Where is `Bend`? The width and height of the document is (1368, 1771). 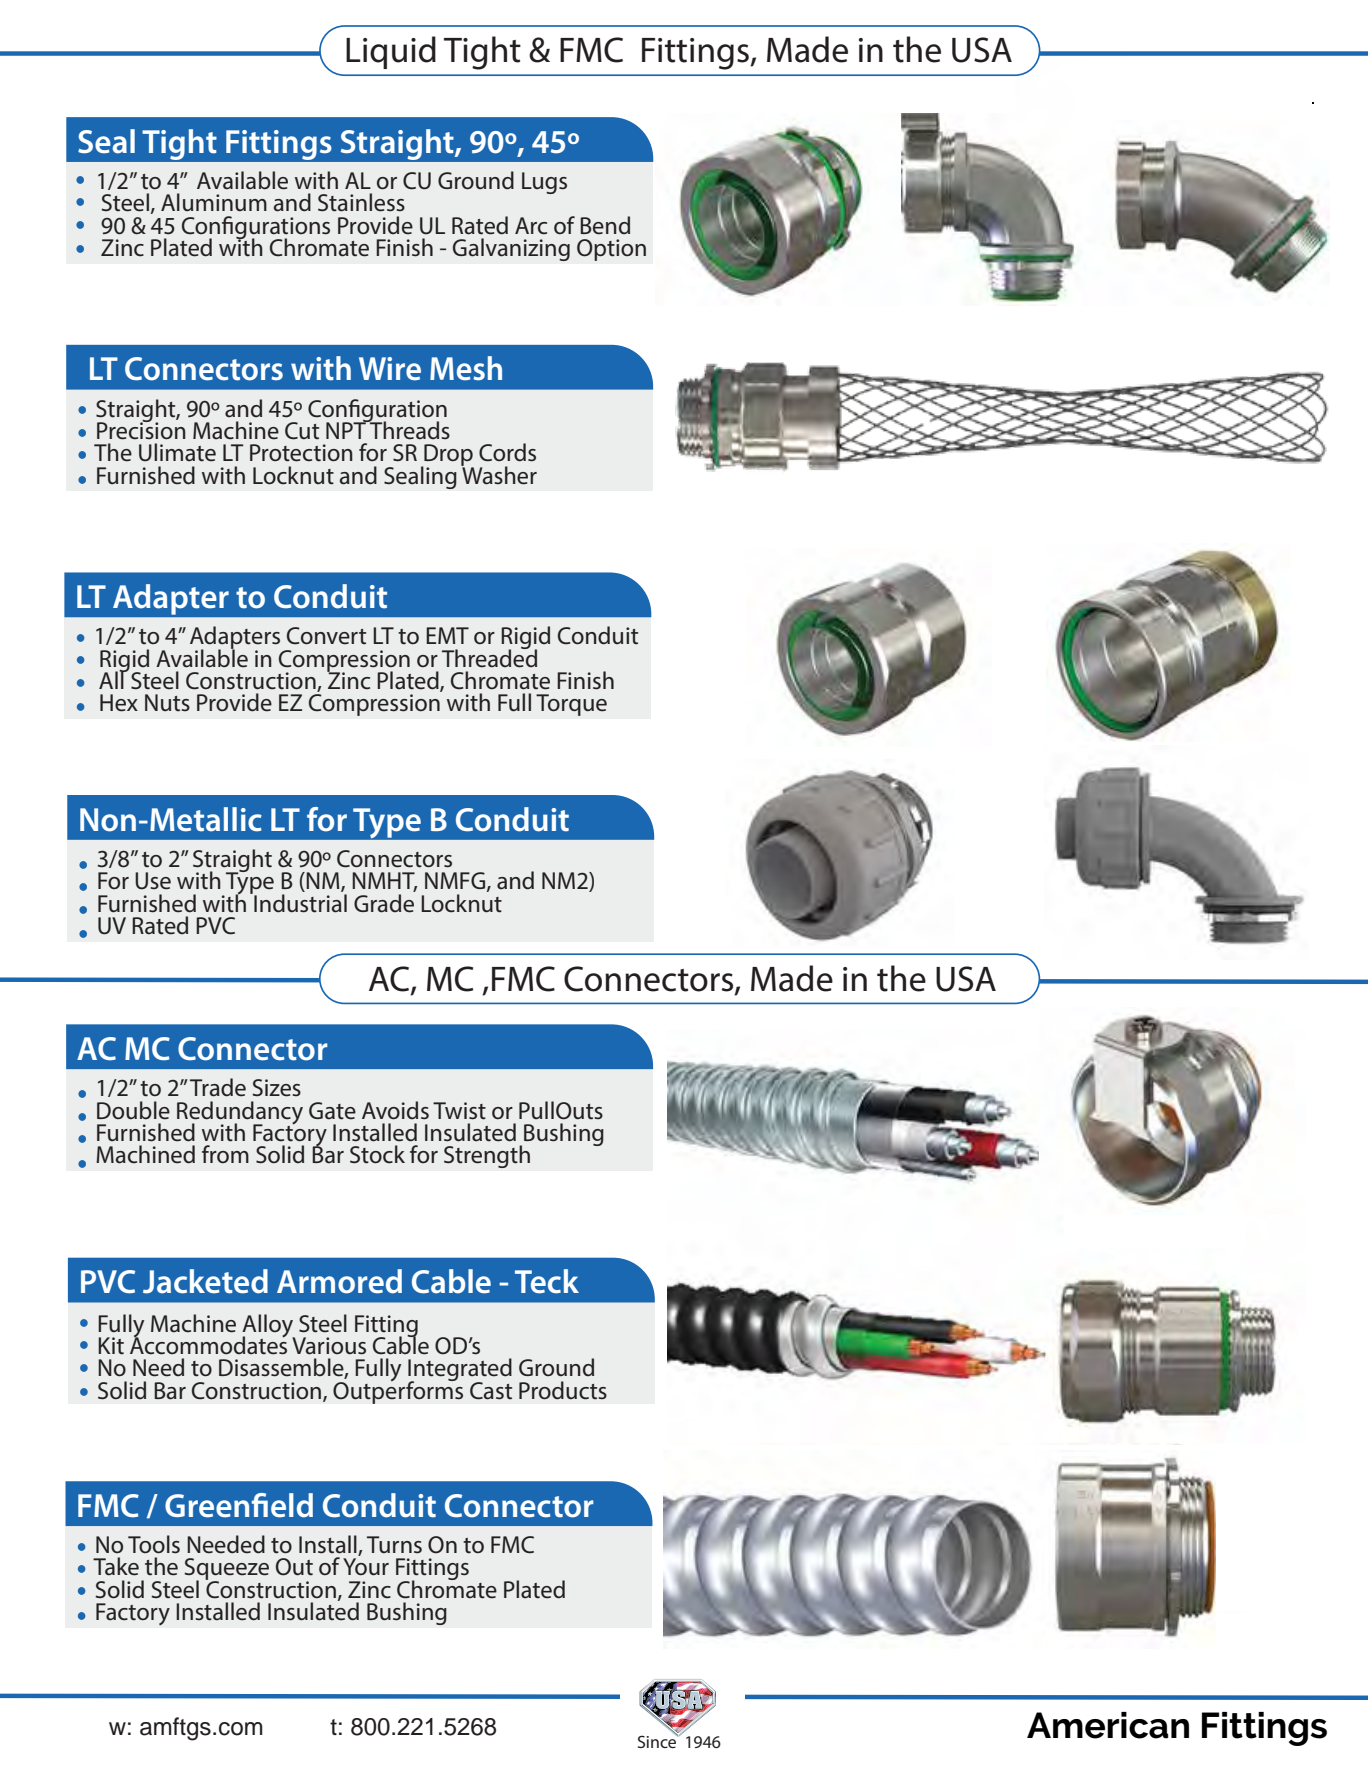
Bend is located at coordinates (605, 225).
